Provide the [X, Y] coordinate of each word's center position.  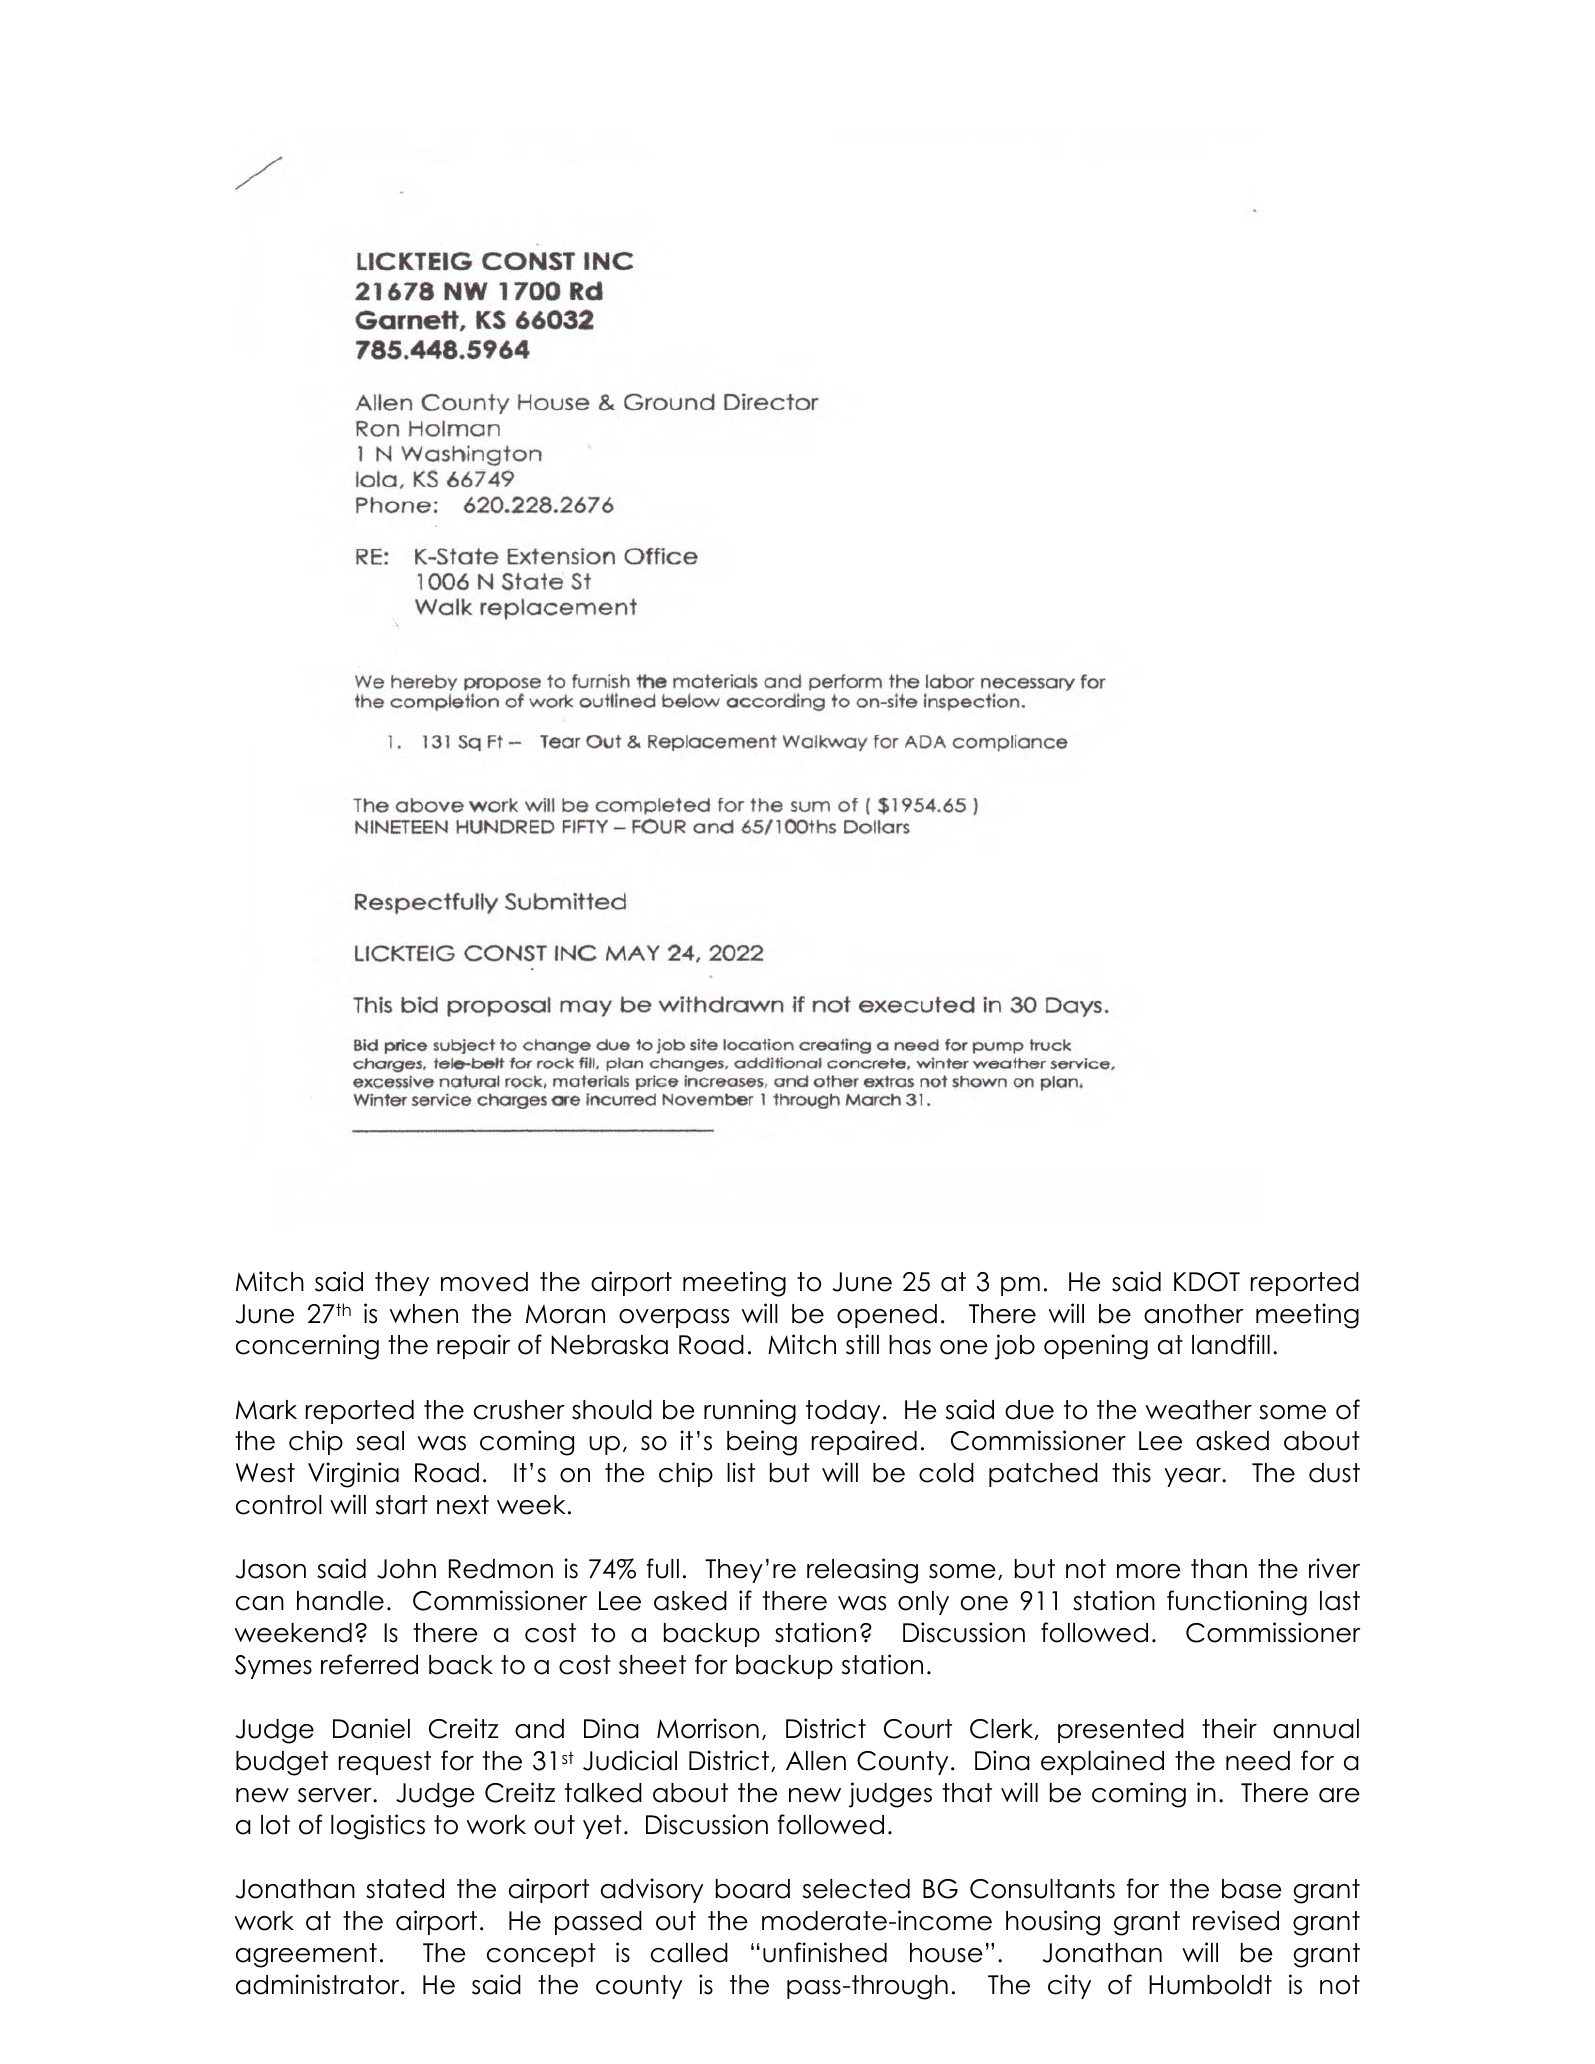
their [1229, 1728]
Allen [816, 1761]
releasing [862, 1571]
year [1193, 1477]
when [424, 1314]
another [1194, 1314]
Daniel [371, 1728]
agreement [306, 1955]
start [402, 1505]
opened [887, 1316]
